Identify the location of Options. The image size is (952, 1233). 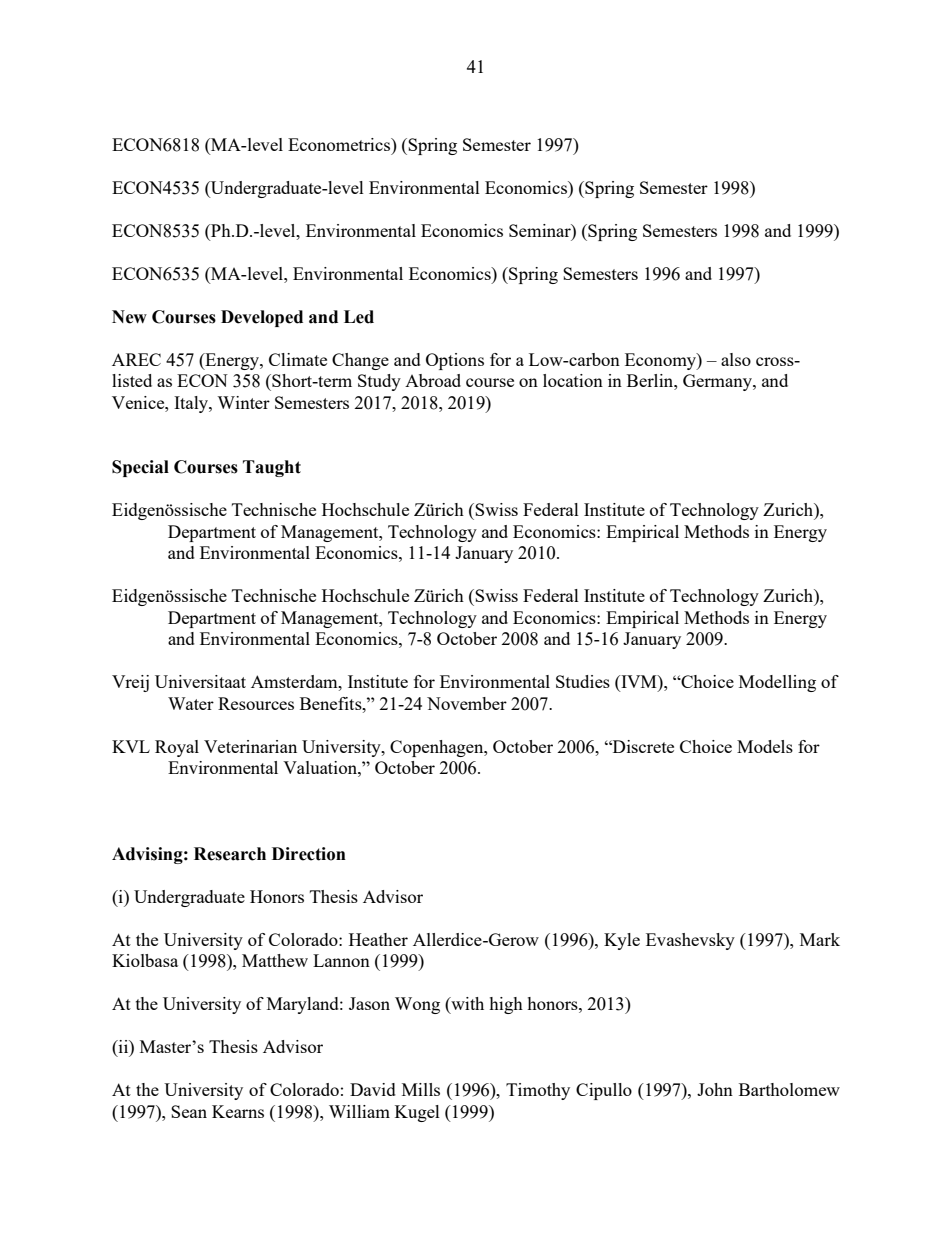
(455, 361).
